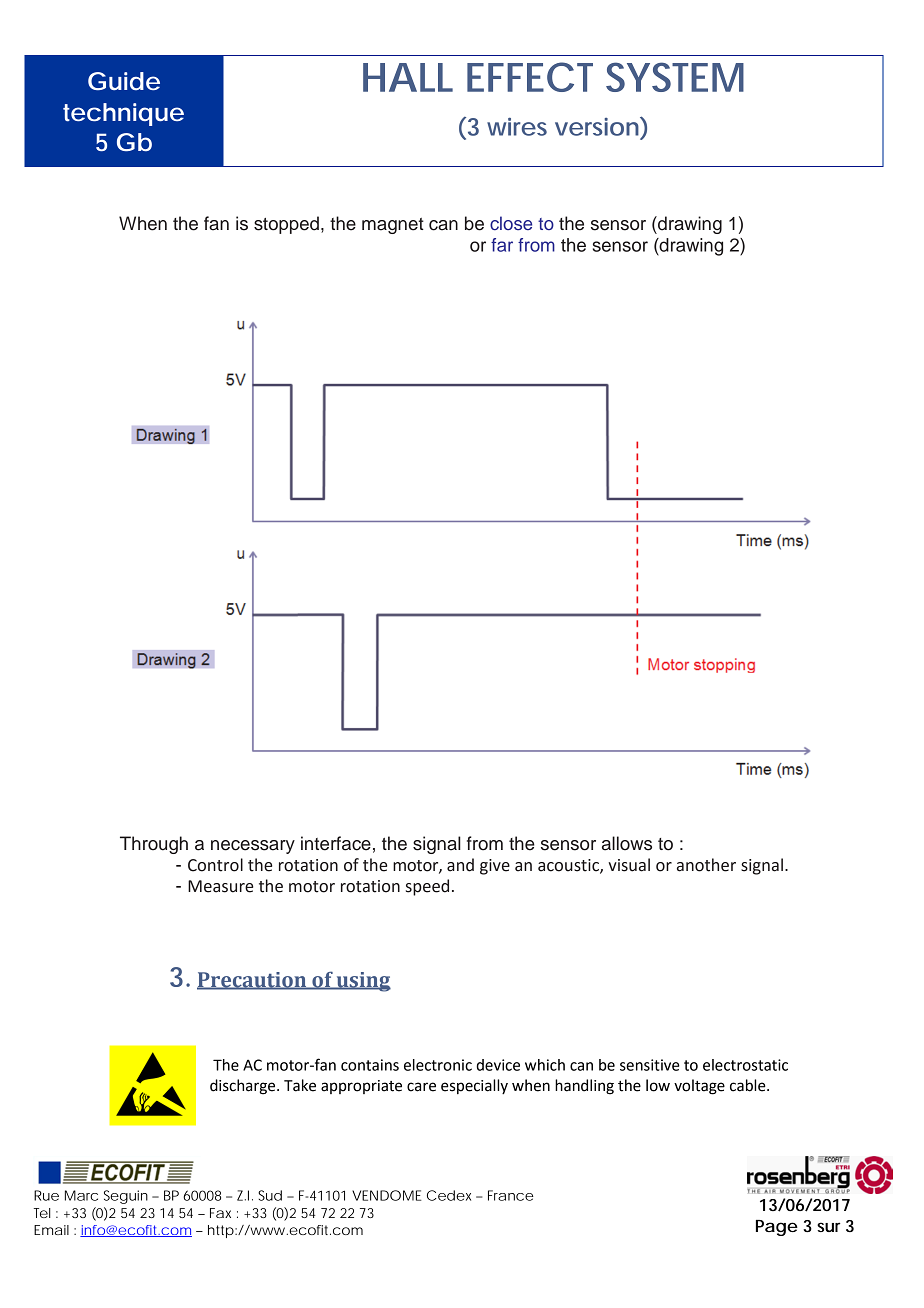 This image has width=924, height=1308. What do you see at coordinates (408, 77) in the image?
I see `HALL` at bounding box center [408, 77].
